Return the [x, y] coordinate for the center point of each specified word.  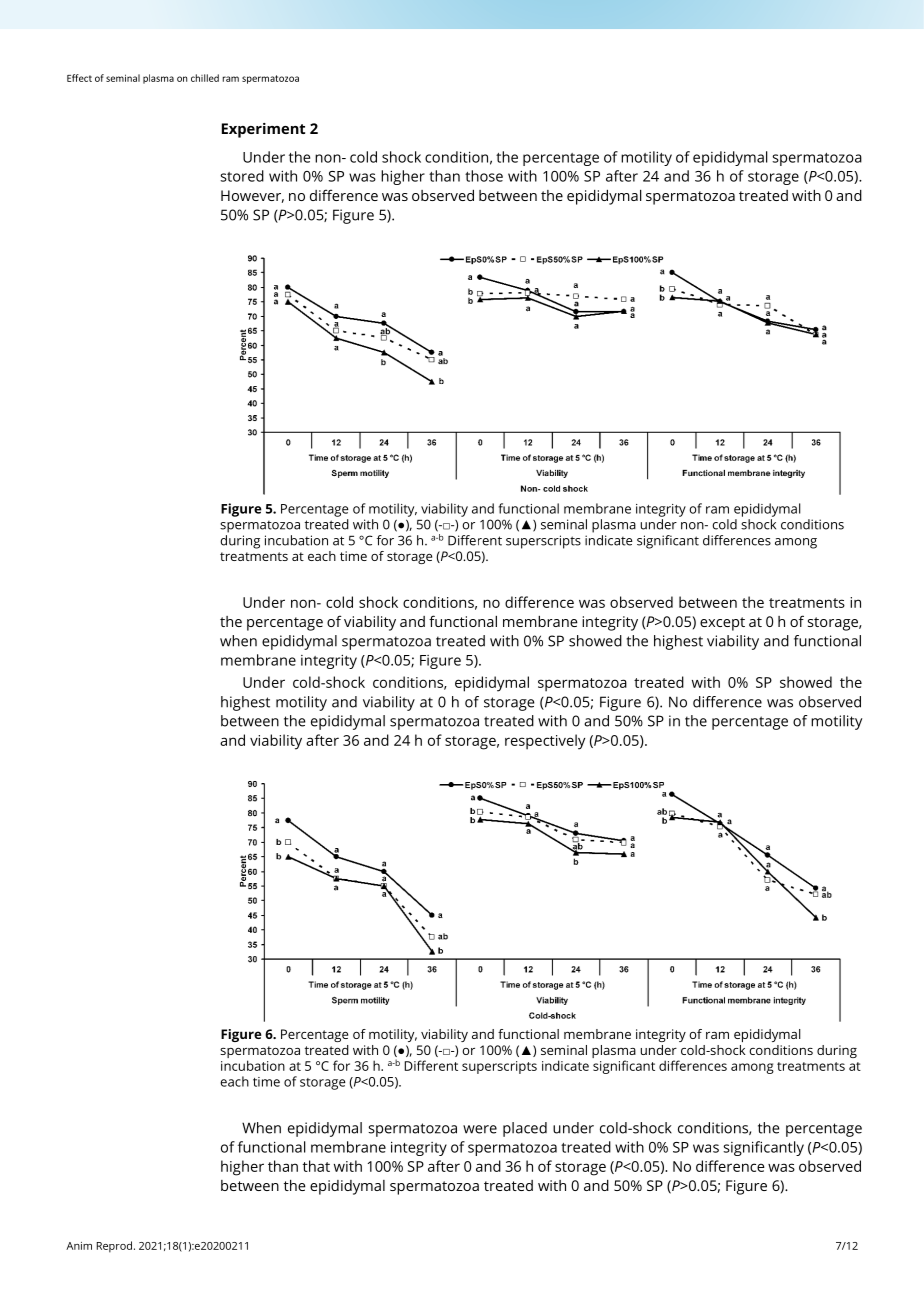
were [480, 1129]
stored [242, 176]
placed [525, 1129]
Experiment [263, 130]
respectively [545, 742]
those [484, 176]
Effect [79, 78]
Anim [79, 1246]
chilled [205, 78]
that [316, 1166]
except [722, 624]
